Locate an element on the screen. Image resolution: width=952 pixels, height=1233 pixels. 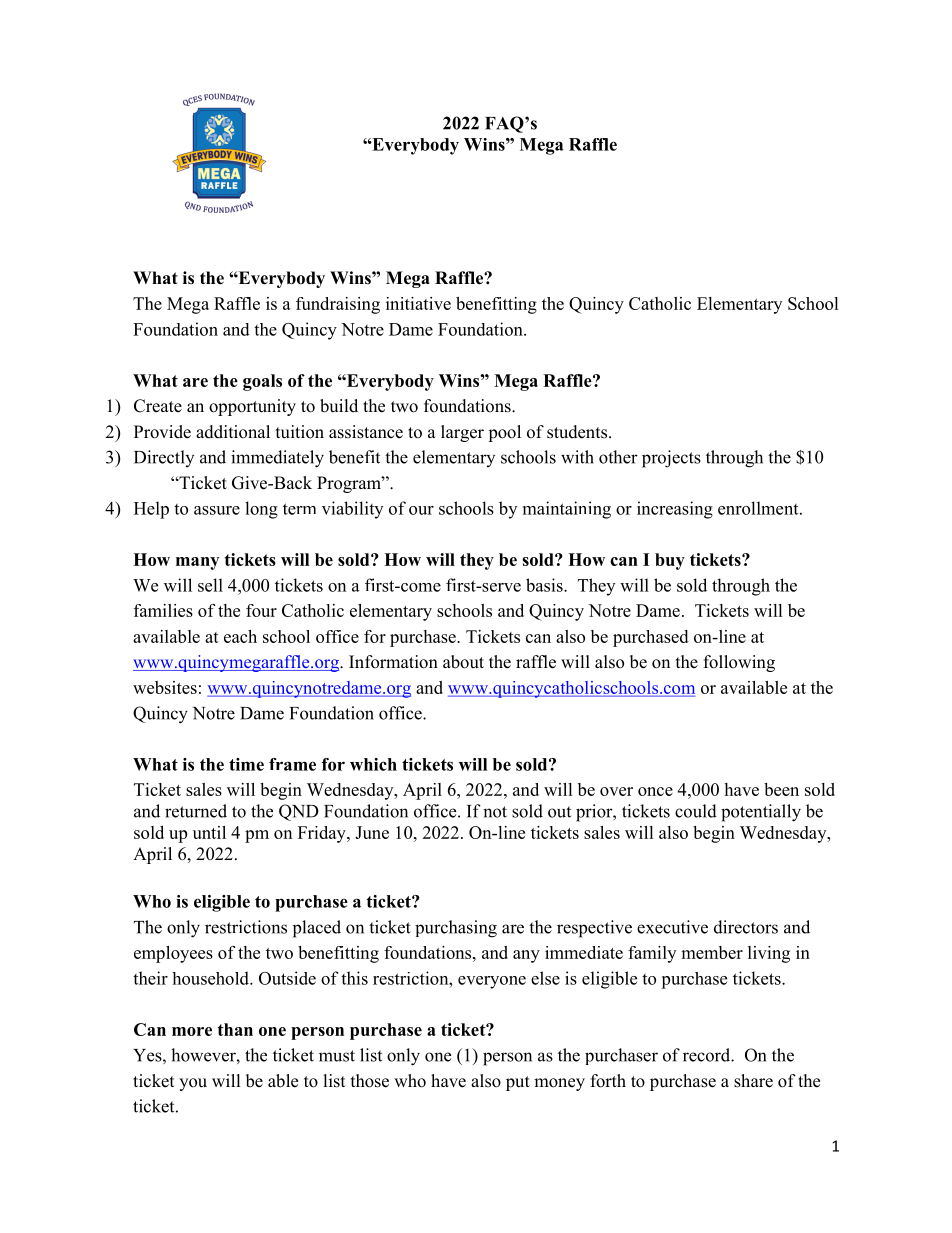
students is located at coordinates (577, 432).
